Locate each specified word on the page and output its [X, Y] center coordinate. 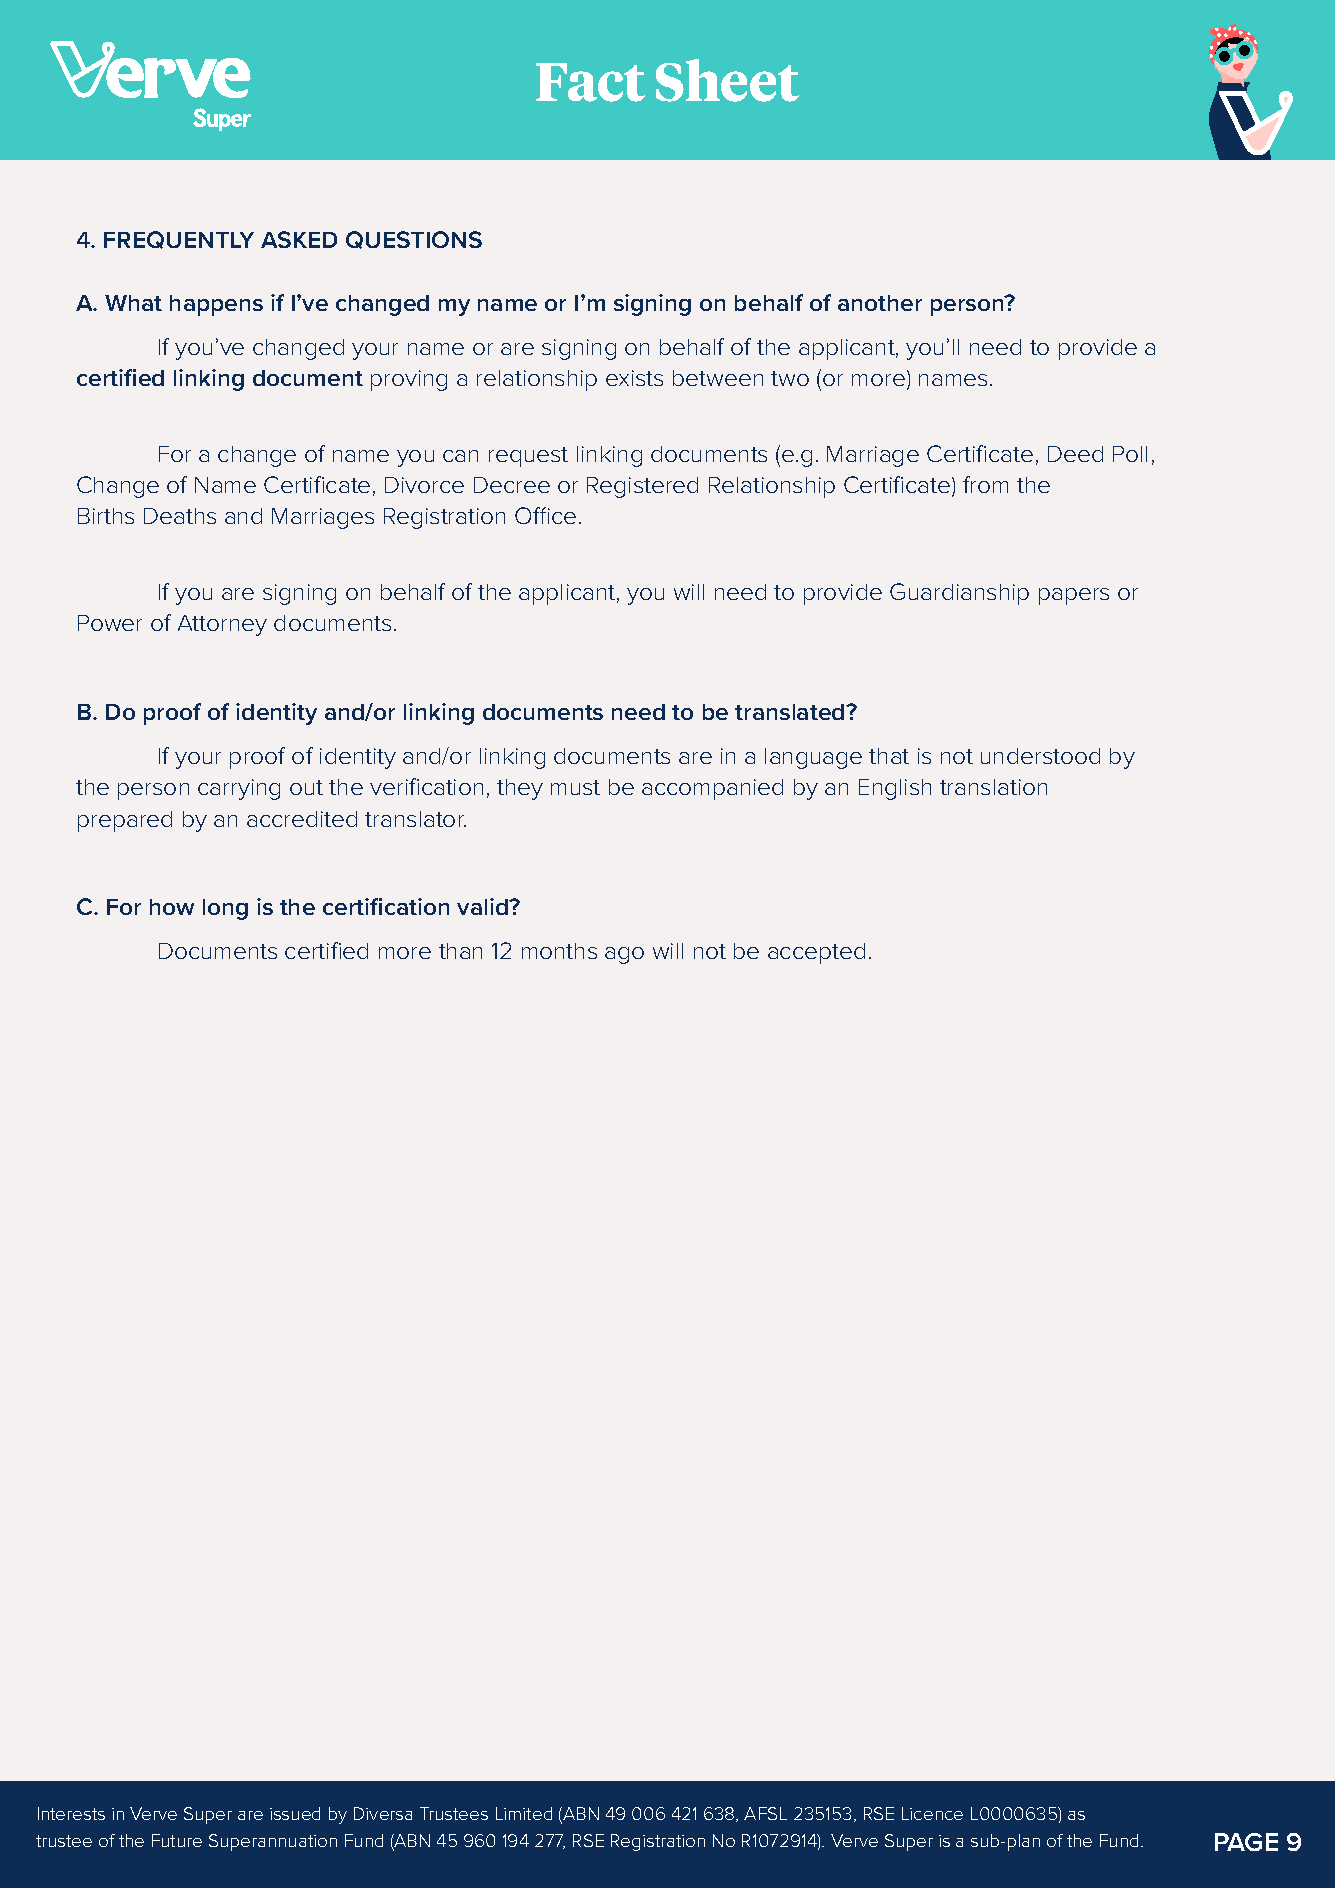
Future [177, 1840]
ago [624, 955]
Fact [590, 82]
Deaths [180, 516]
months [559, 951]
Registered [642, 487]
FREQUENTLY [179, 240]
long [225, 909]
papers [1074, 596]
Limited [524, 1813]
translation [993, 787]
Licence [932, 1813]
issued [295, 1813]
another [880, 303]
